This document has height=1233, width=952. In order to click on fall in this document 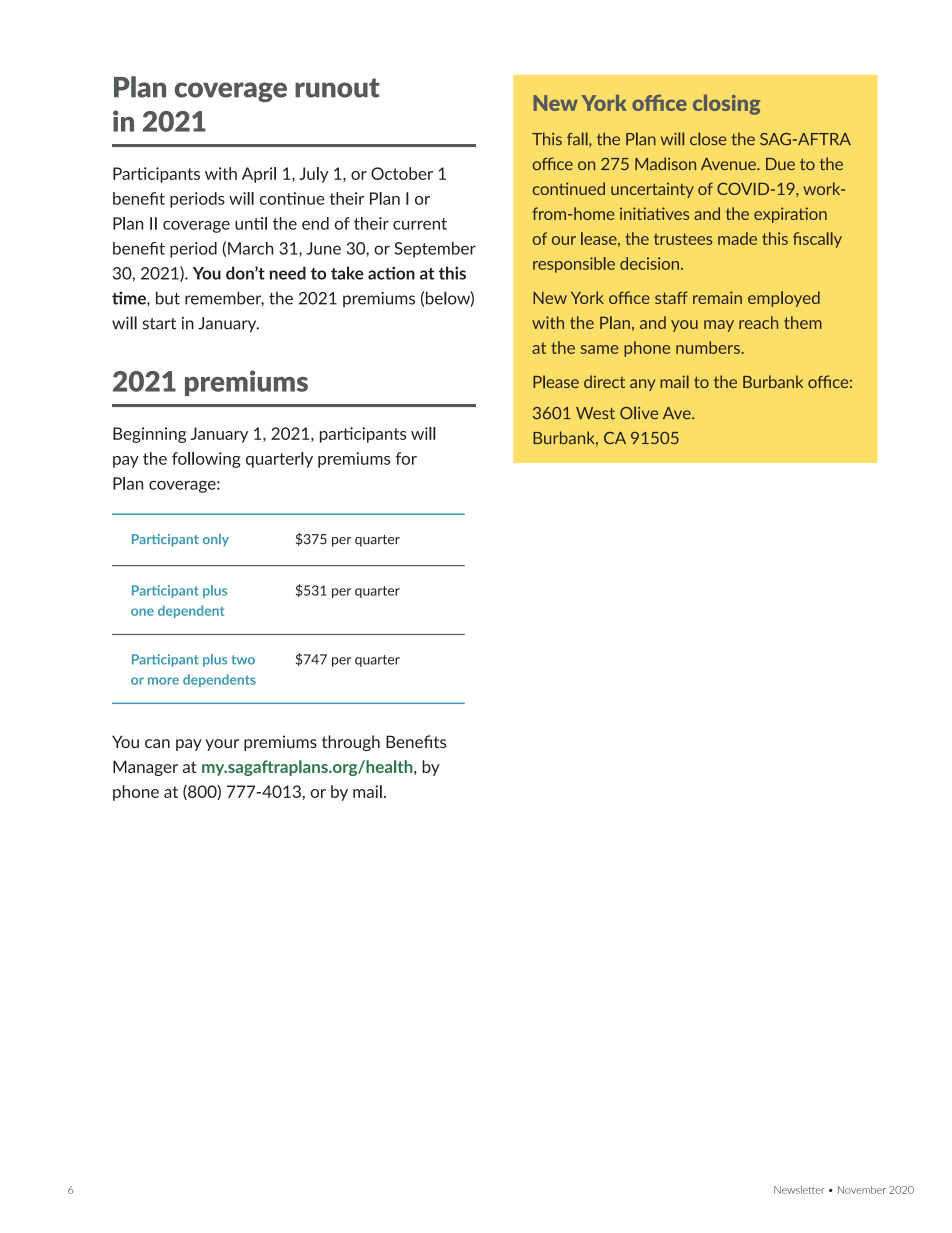, I will do `click(578, 139)`.
